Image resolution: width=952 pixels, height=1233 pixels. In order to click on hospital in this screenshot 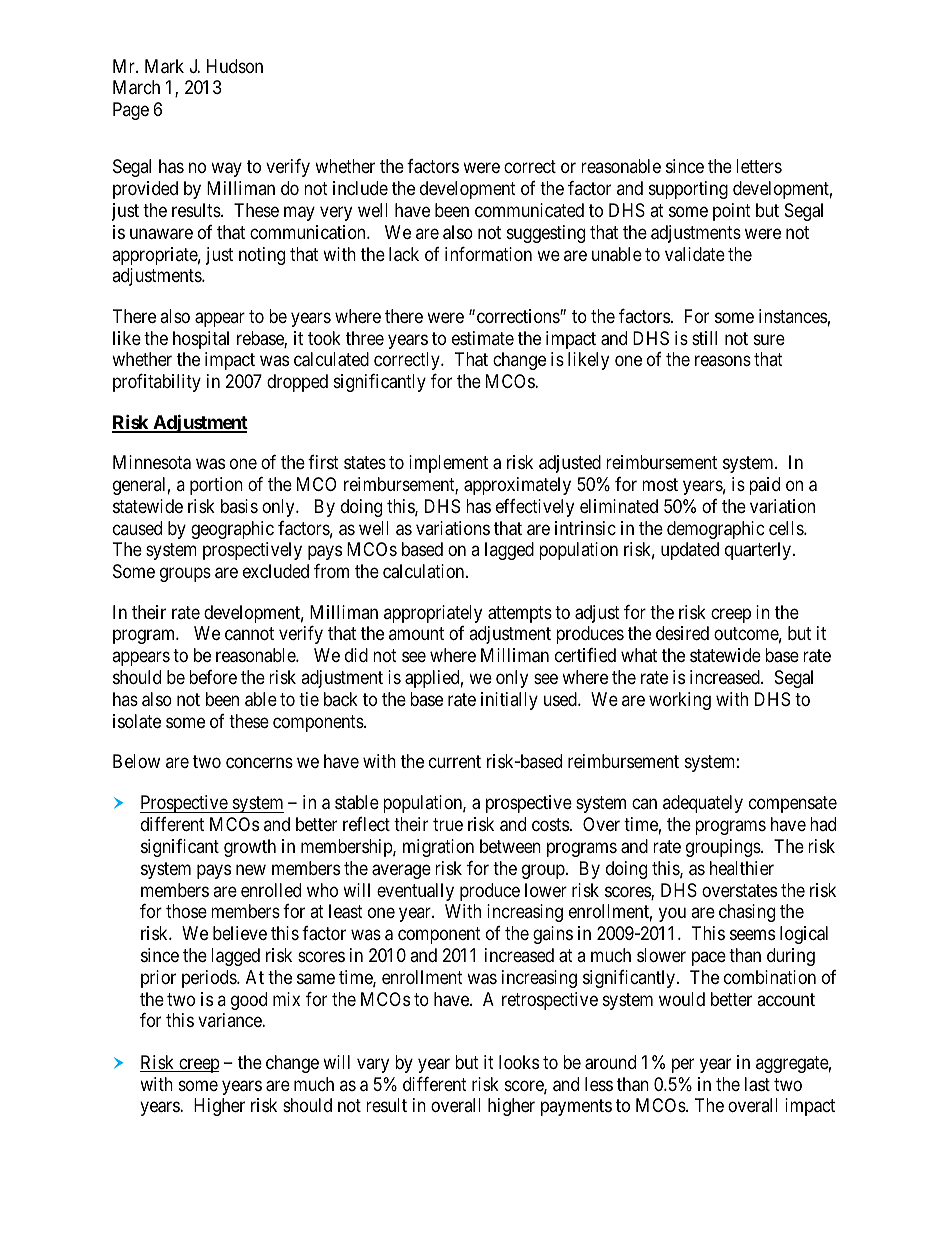, I will do `click(201, 340)`.
